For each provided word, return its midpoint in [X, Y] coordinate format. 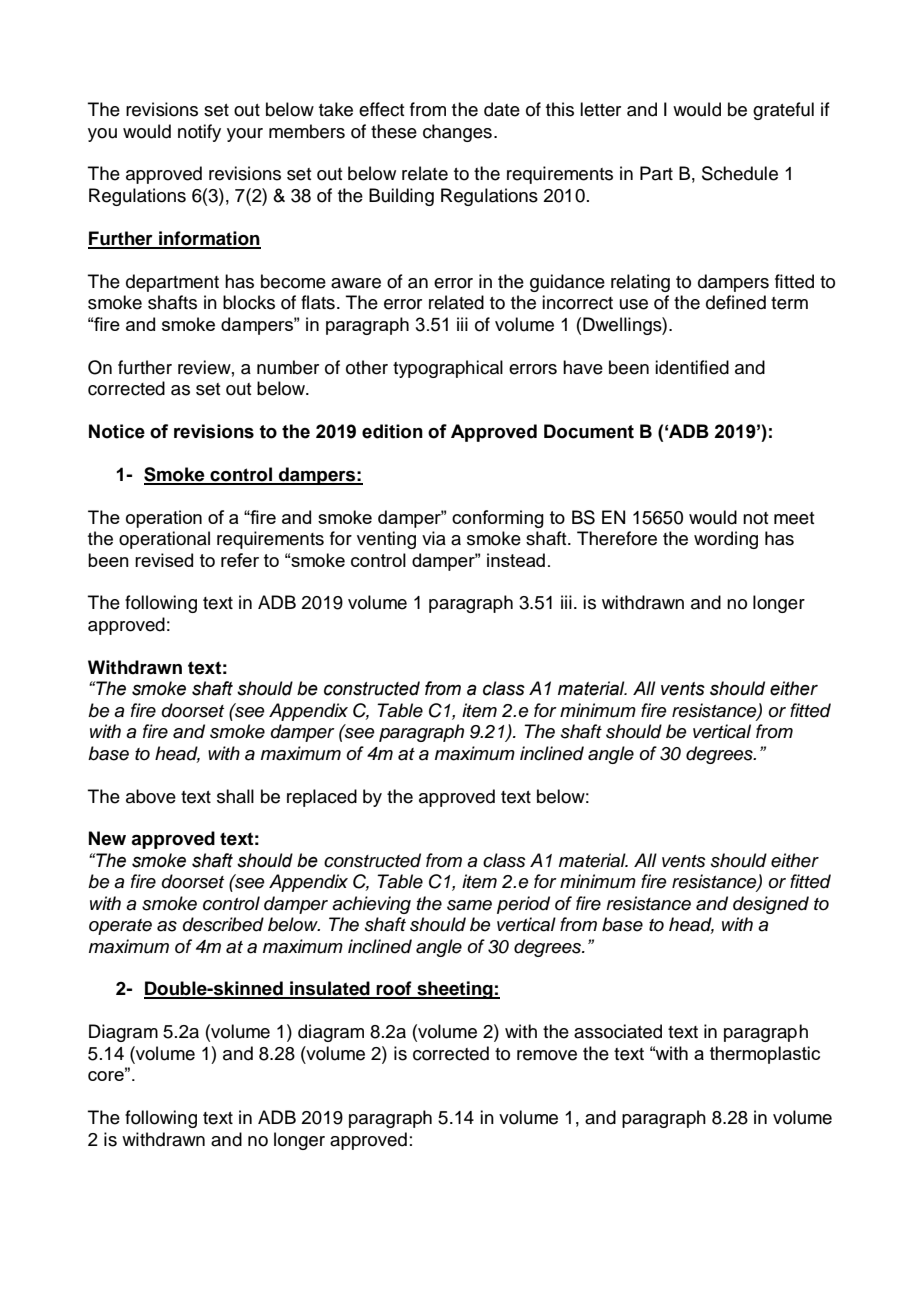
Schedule [740, 173]
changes [457, 133]
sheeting [455, 990]
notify [199, 133]
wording [726, 540]
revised [164, 560]
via [434, 538]
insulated [330, 989]
